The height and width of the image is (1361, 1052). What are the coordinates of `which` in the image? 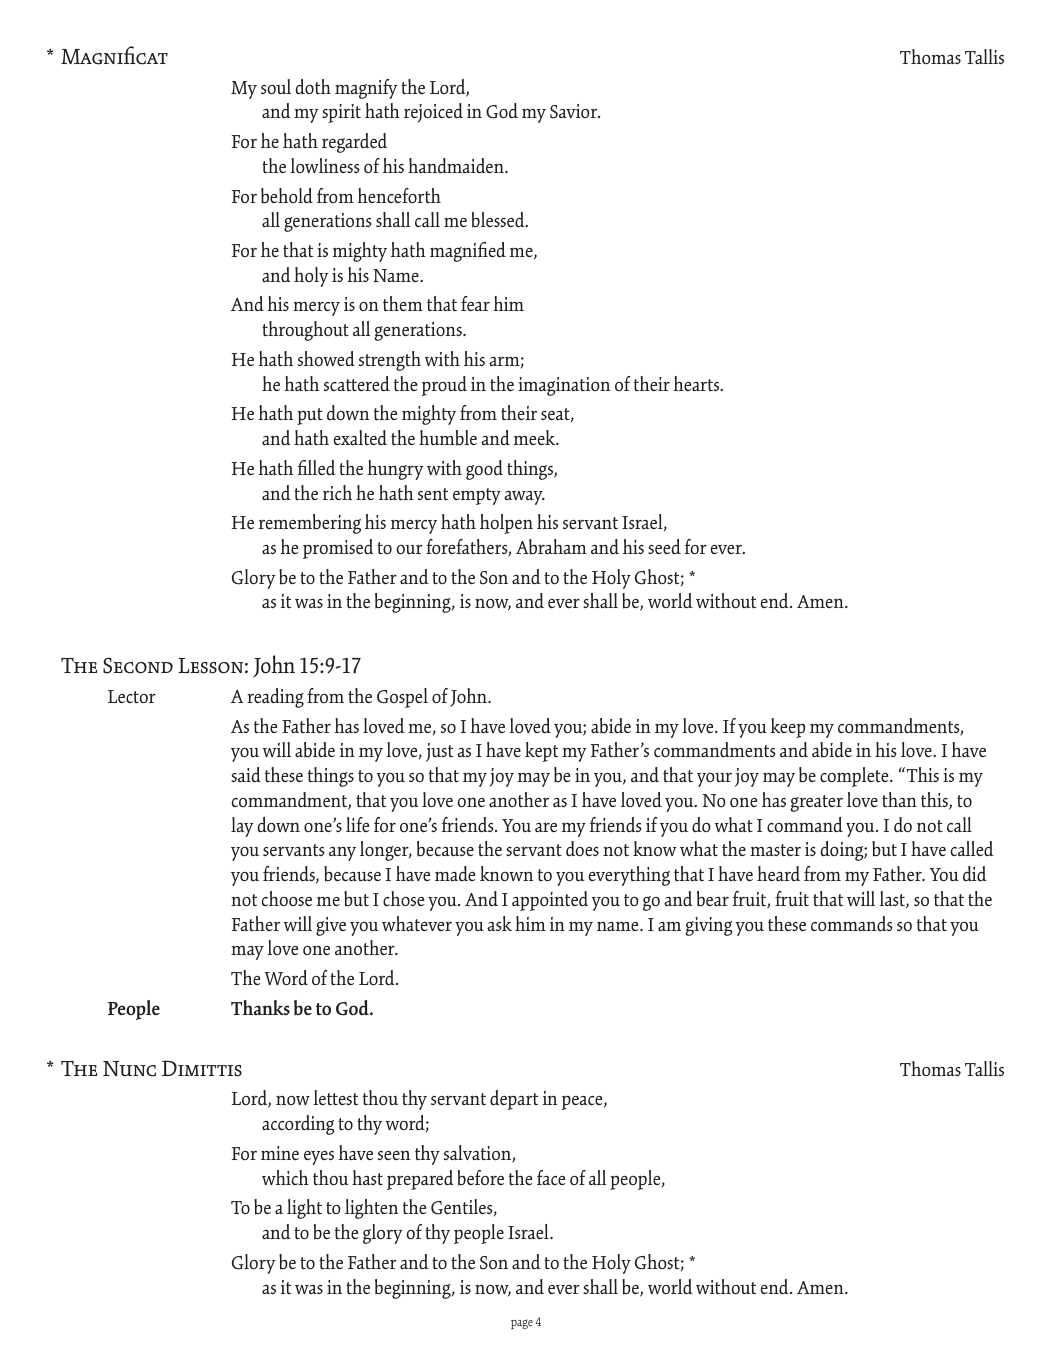 It's located at (285, 1177).
